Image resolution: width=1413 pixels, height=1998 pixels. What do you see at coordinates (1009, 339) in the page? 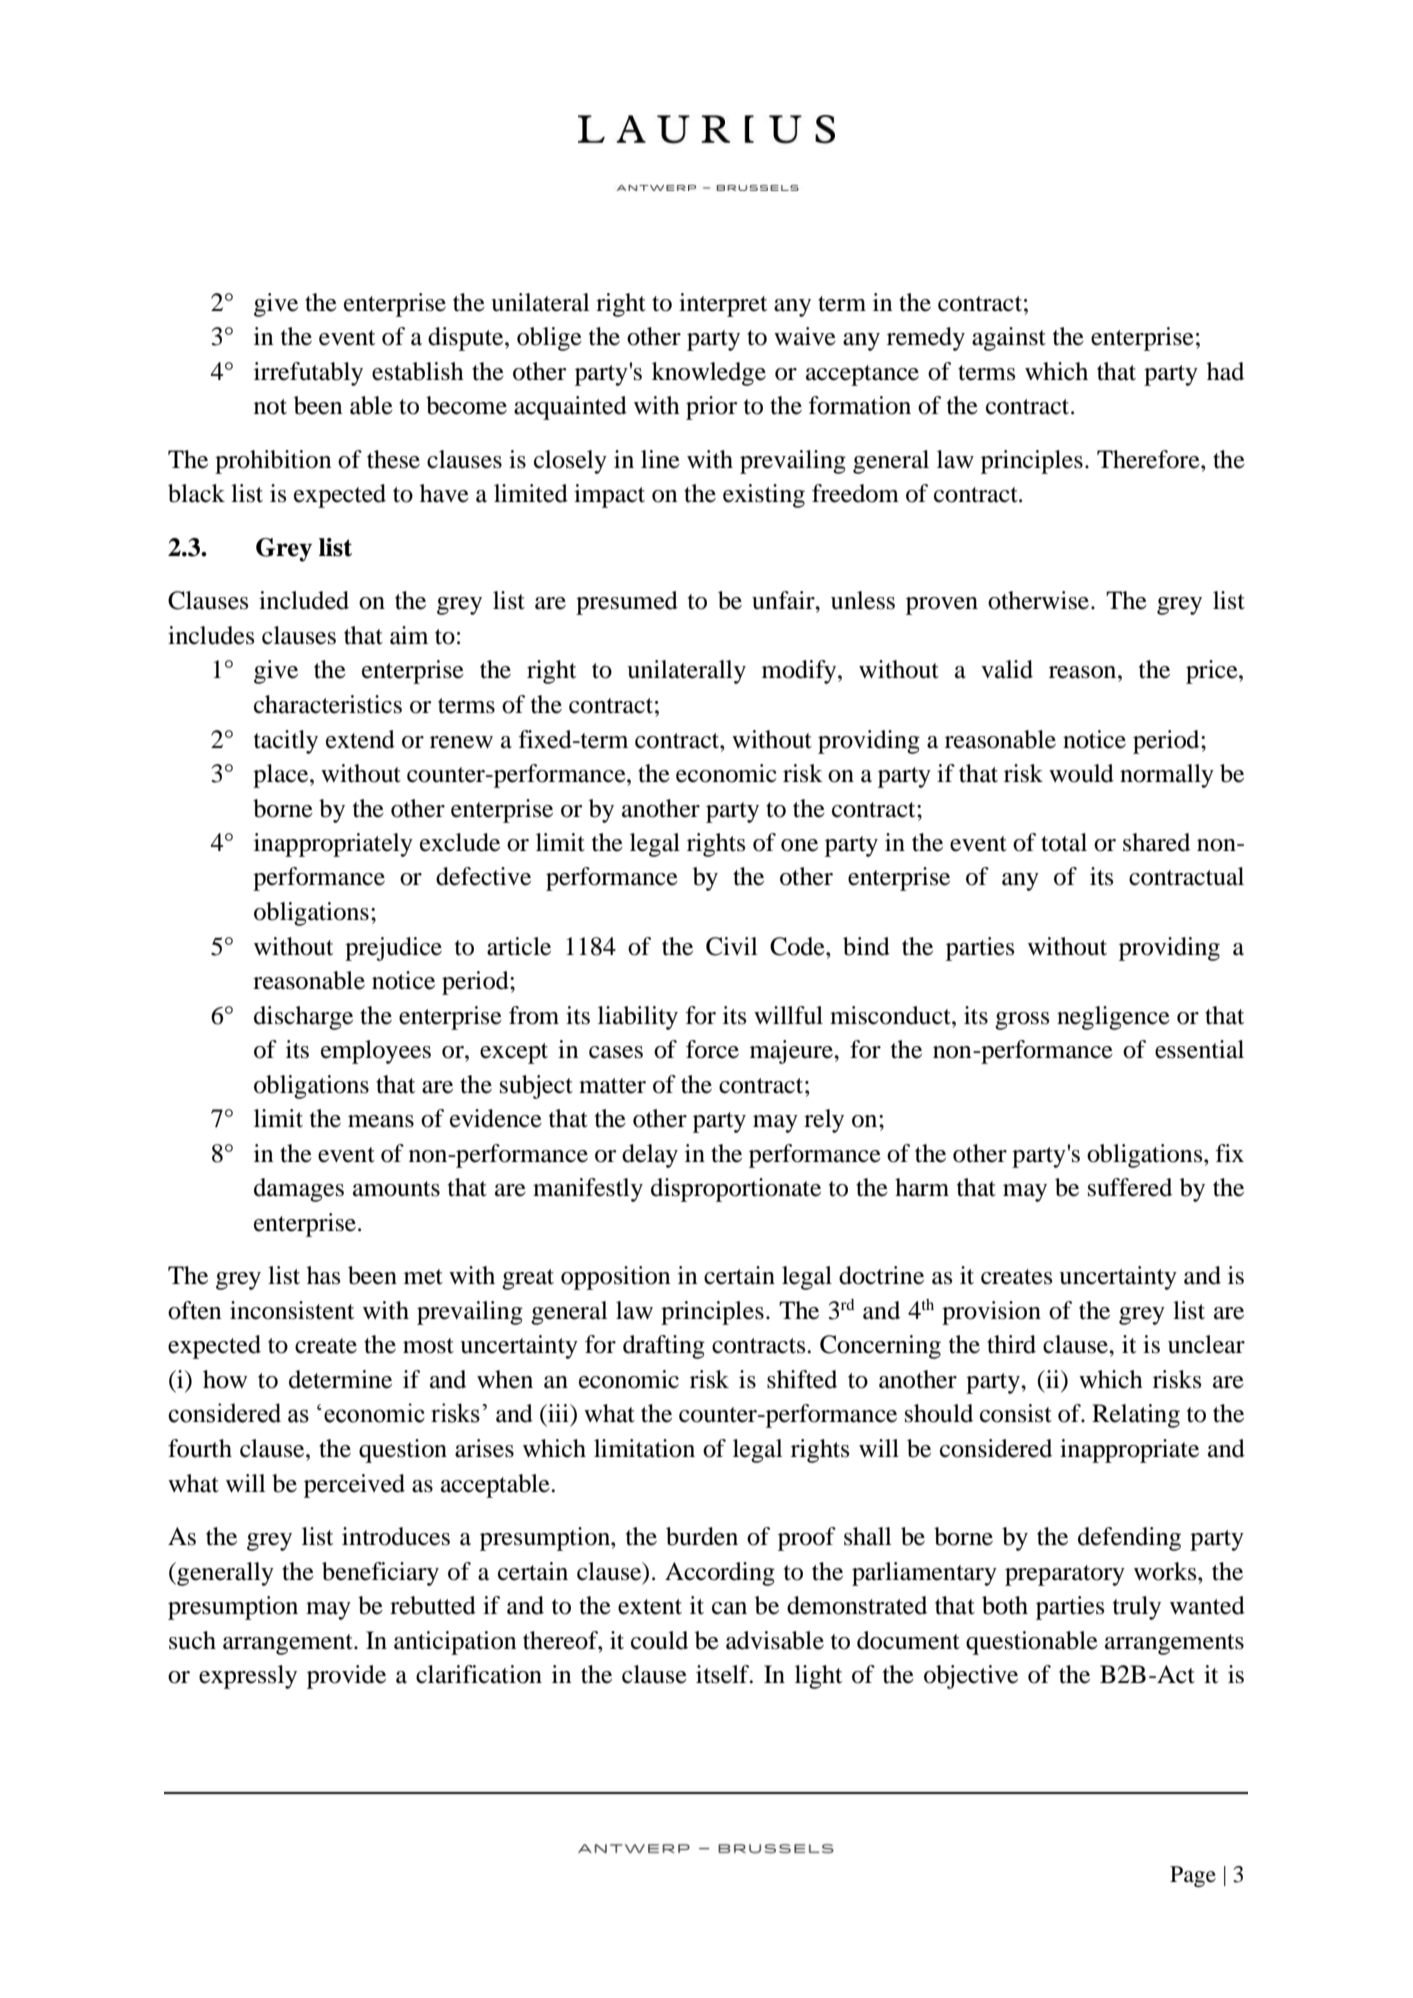
I see `against` at bounding box center [1009, 339].
